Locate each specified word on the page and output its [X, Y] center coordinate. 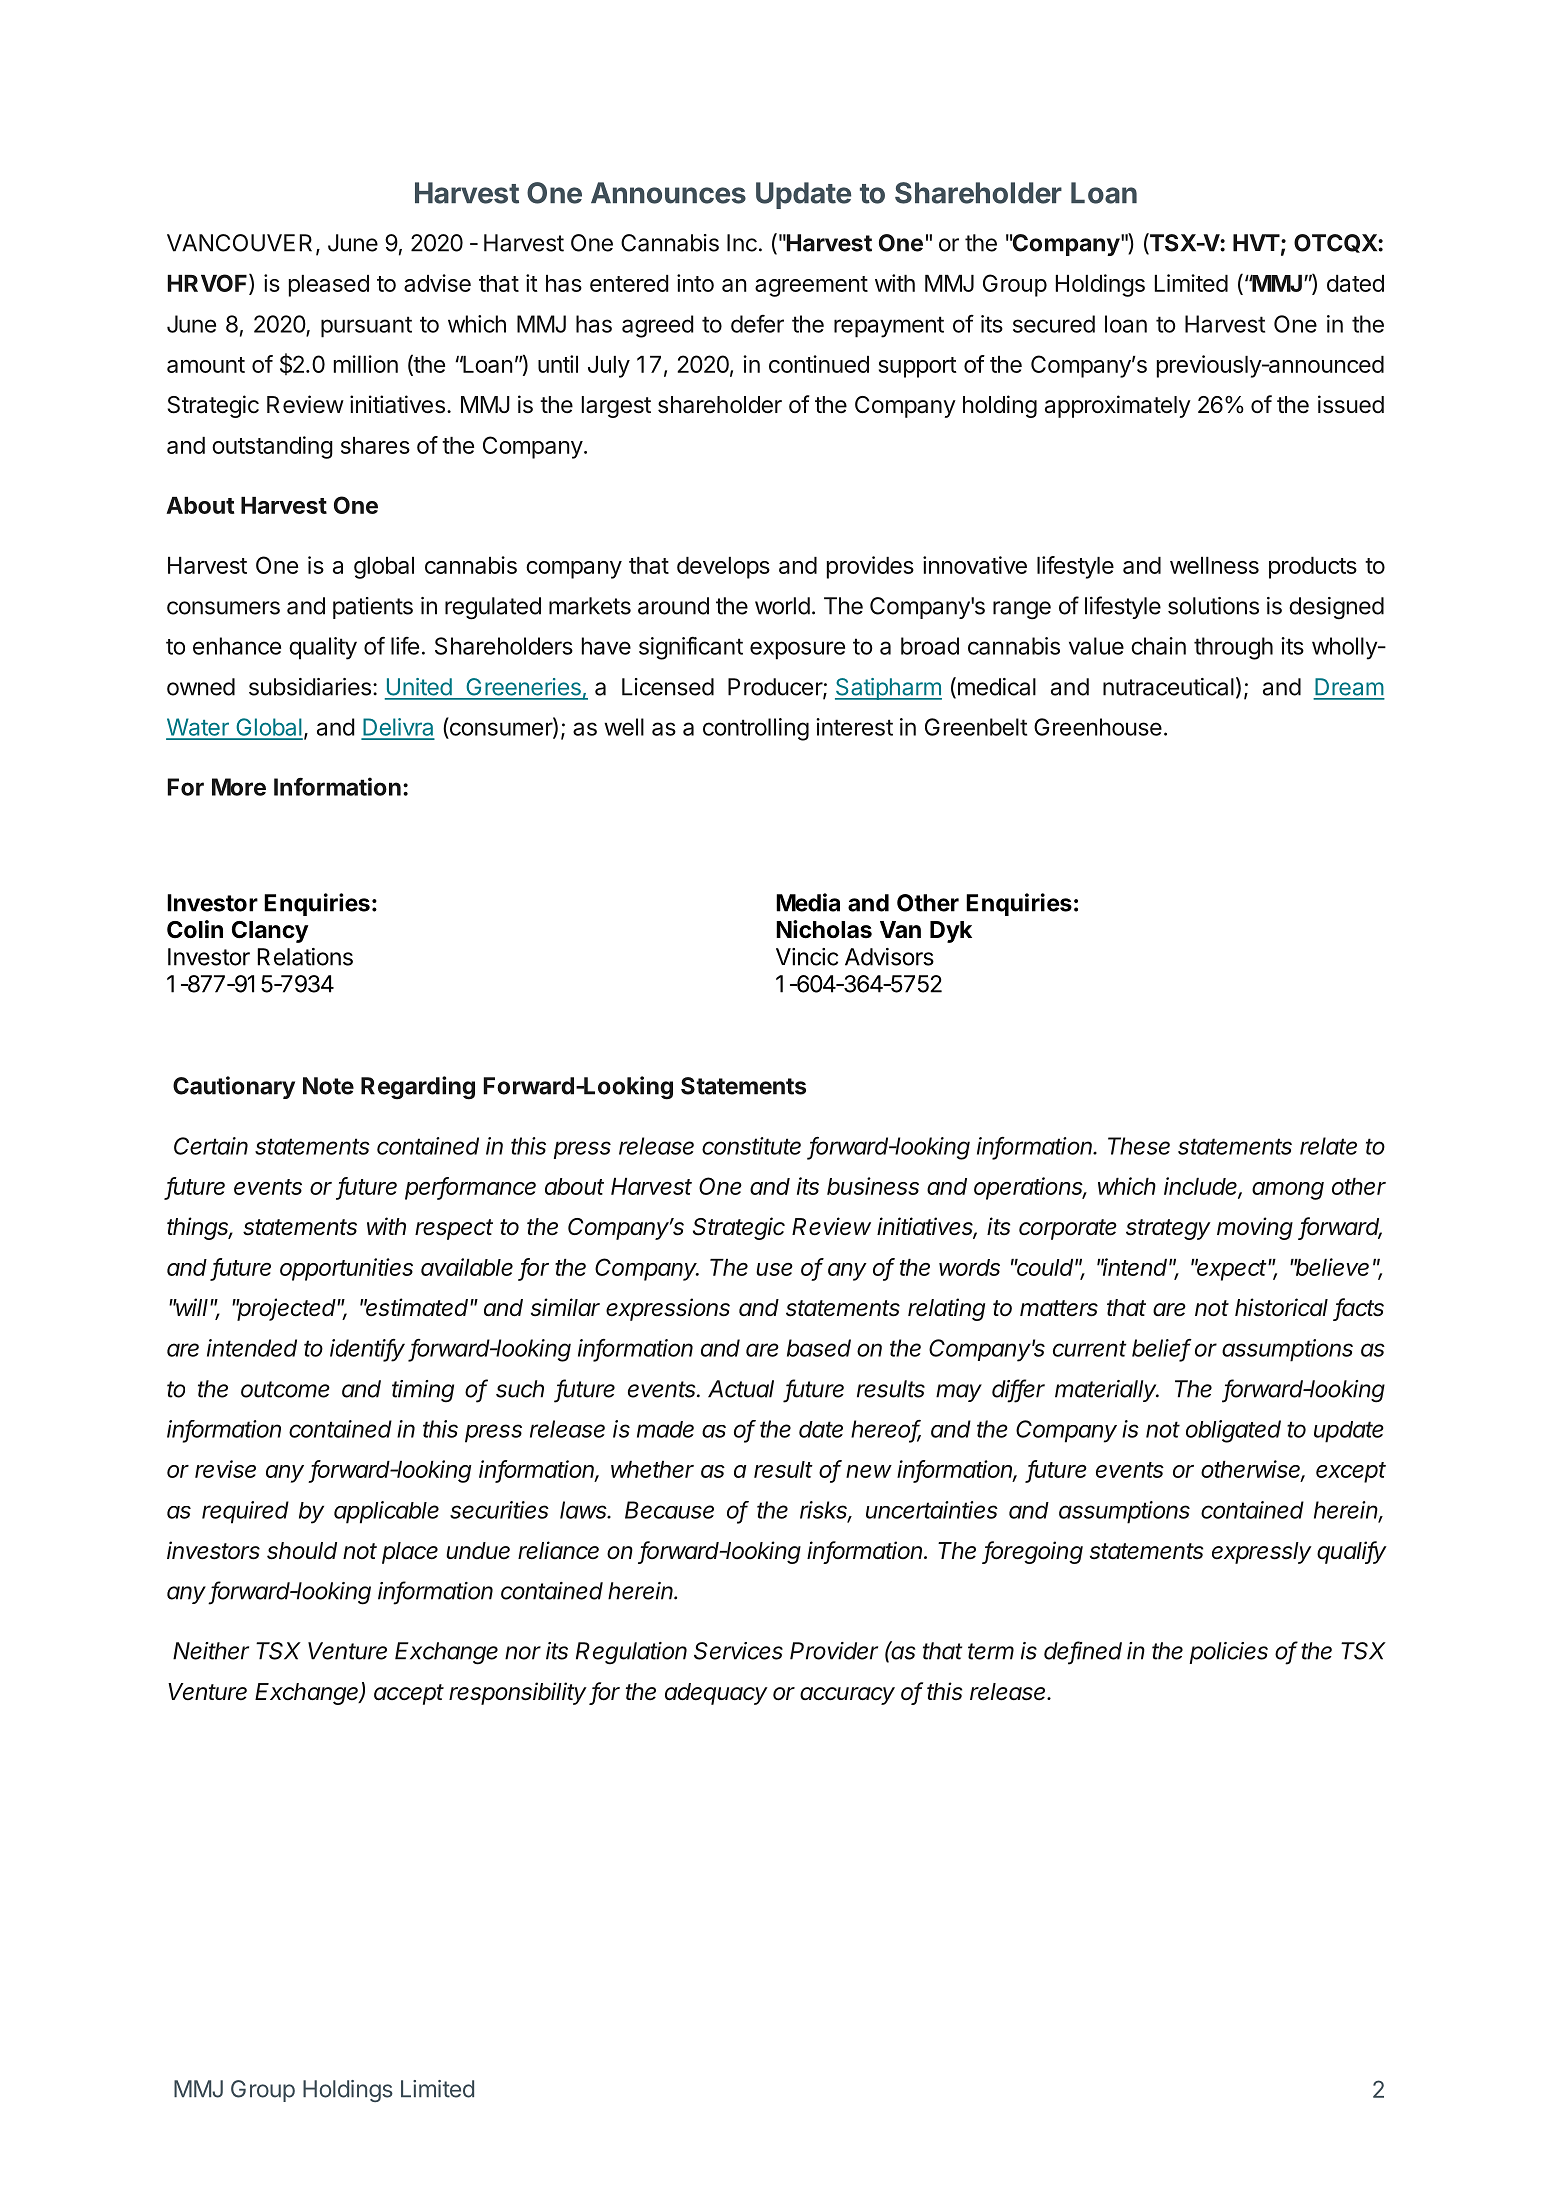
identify [367, 1350]
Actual [741, 1389]
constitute [751, 1146]
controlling [756, 729]
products [1313, 568]
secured [1054, 324]
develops [723, 568]
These [1139, 1146]
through [1233, 648]
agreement [811, 286]
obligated [1233, 1431]
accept [409, 1694]
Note [328, 1086]
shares [375, 445]
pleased [329, 286]
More [239, 787]
